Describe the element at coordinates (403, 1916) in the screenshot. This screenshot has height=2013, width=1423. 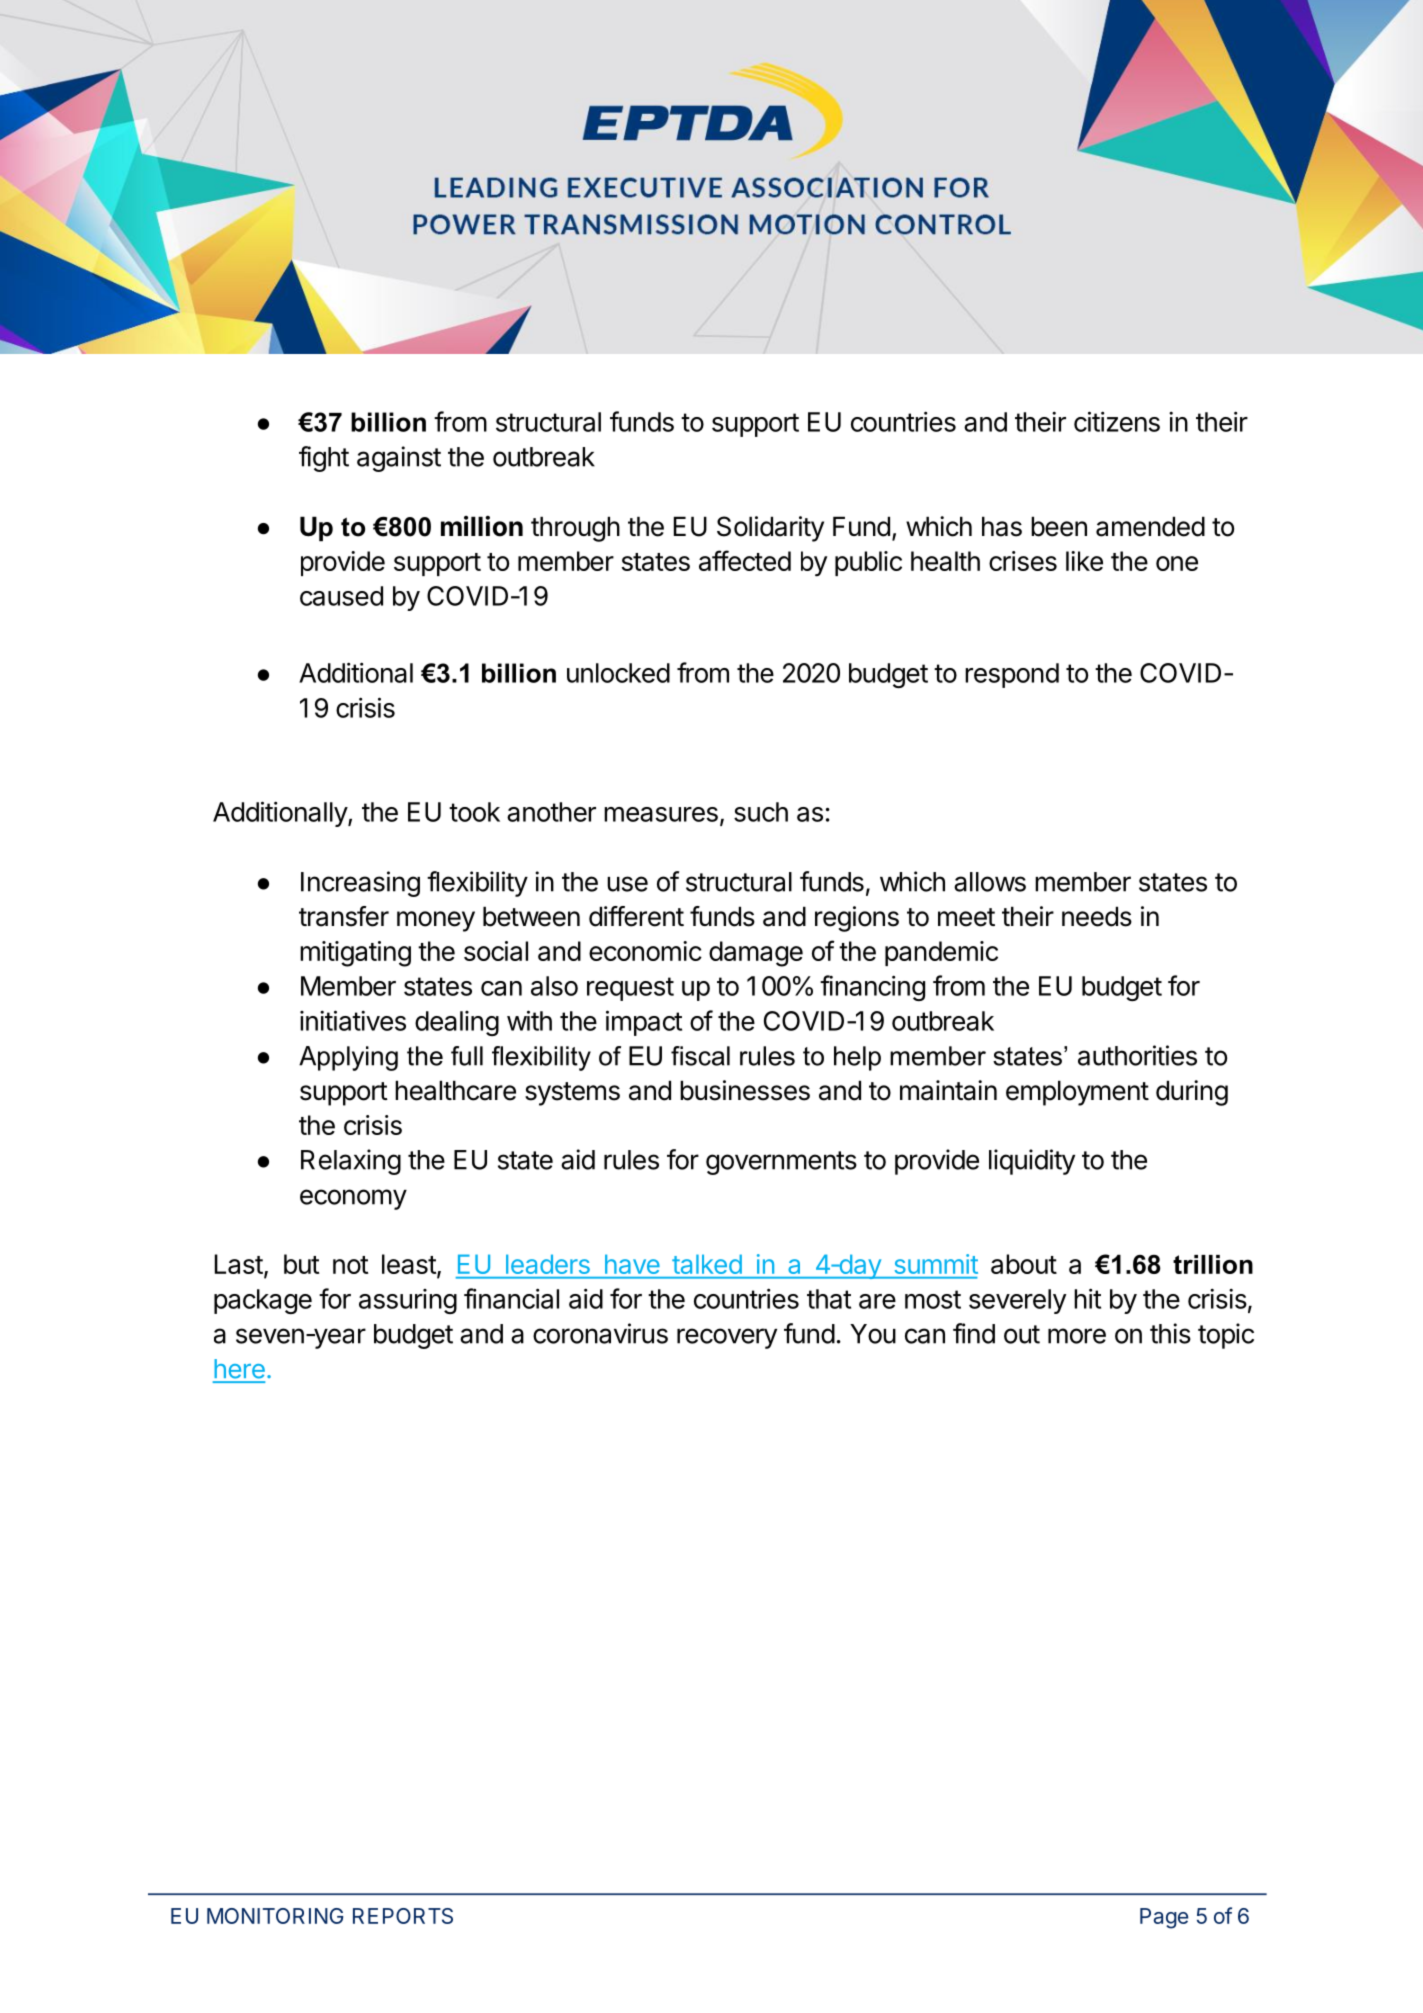
I see `REPORTS` at that location.
